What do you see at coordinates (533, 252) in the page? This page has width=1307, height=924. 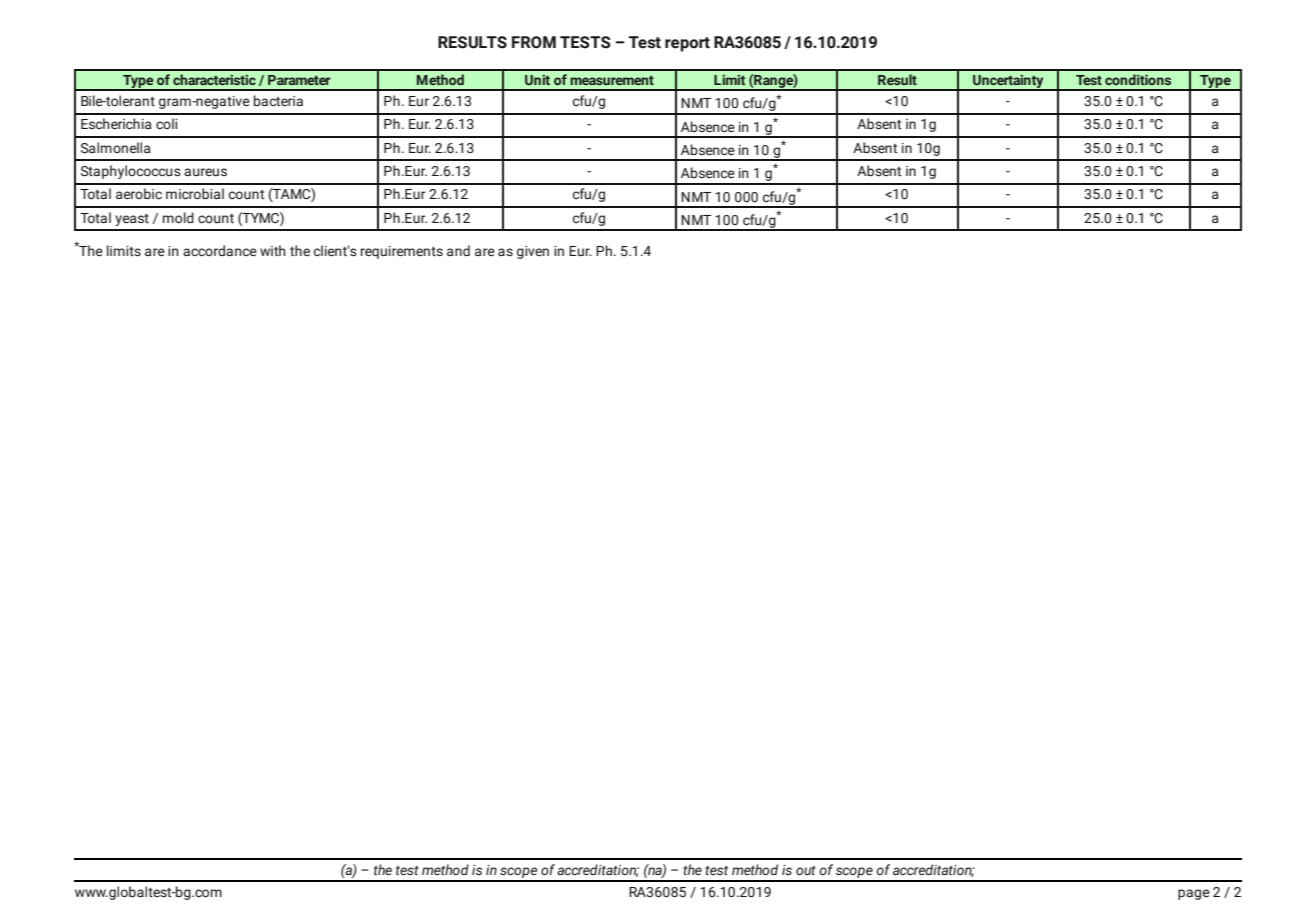 I see `given` at bounding box center [533, 252].
